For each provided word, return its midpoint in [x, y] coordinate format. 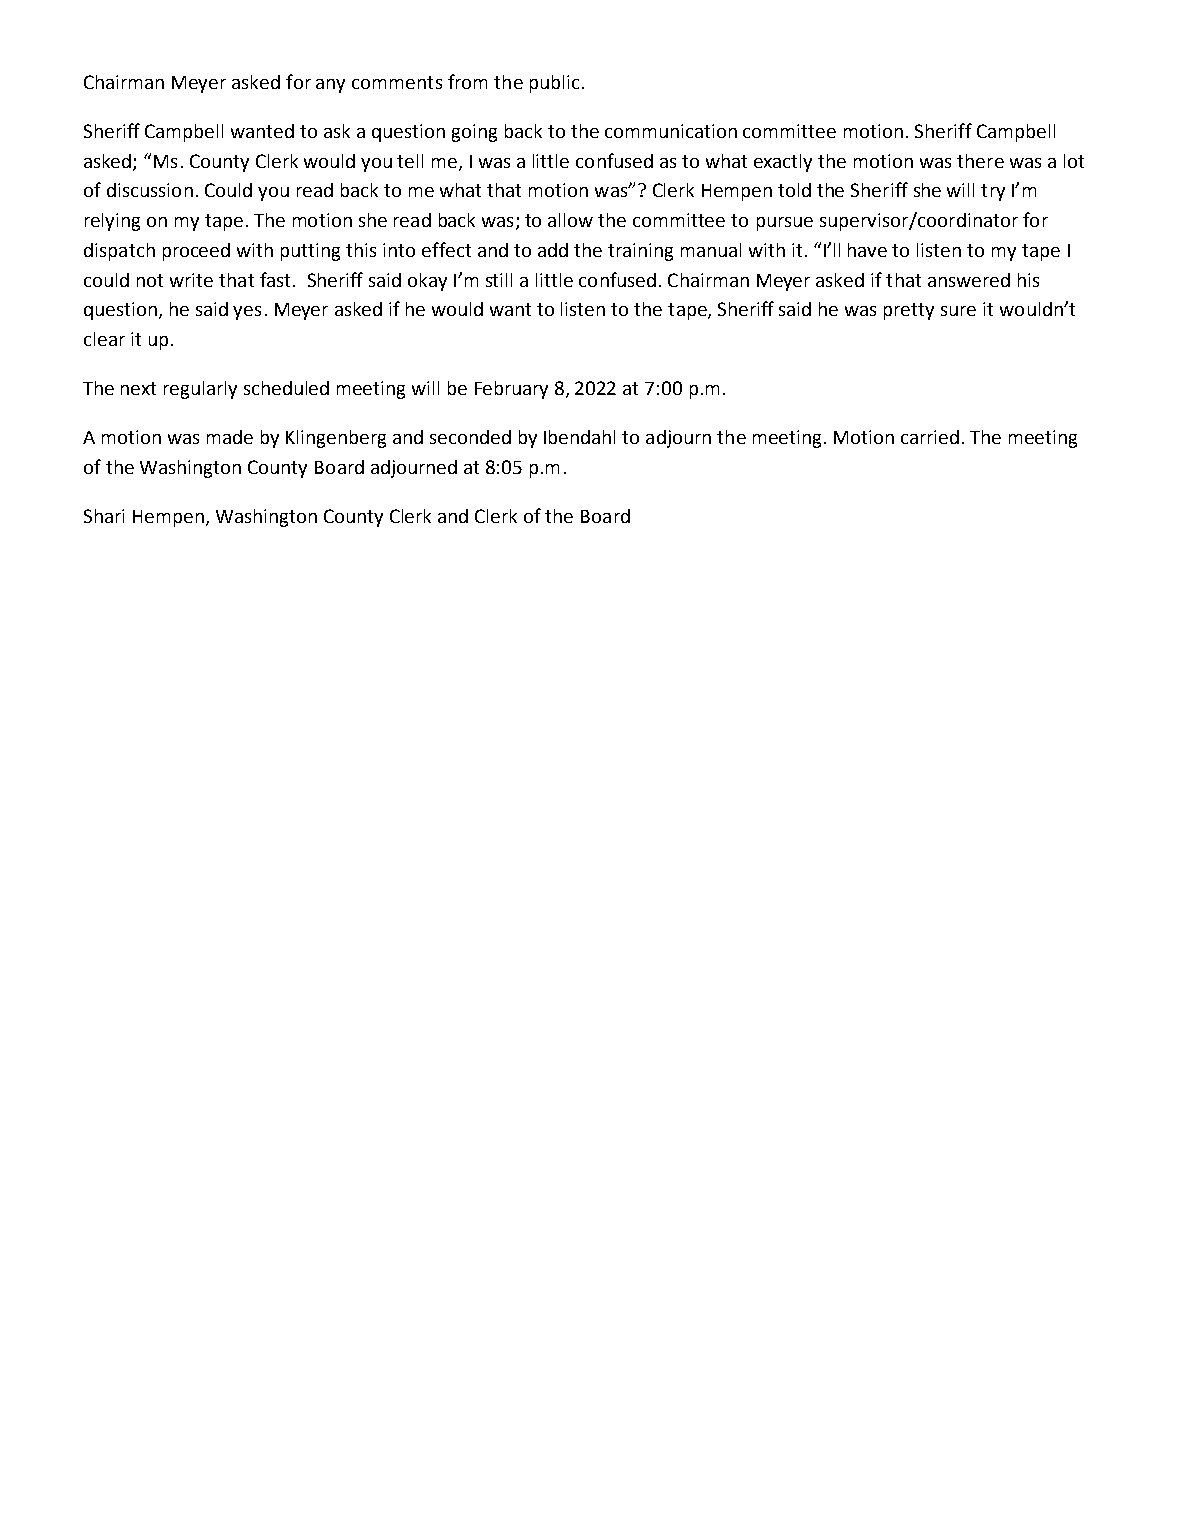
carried [930, 437]
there [980, 161]
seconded [470, 437]
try [993, 192]
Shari [104, 516]
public [554, 84]
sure [958, 311]
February [511, 390]
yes [247, 313]
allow [570, 220]
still [499, 280]
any [330, 86]
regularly [200, 390]
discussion [150, 190]
